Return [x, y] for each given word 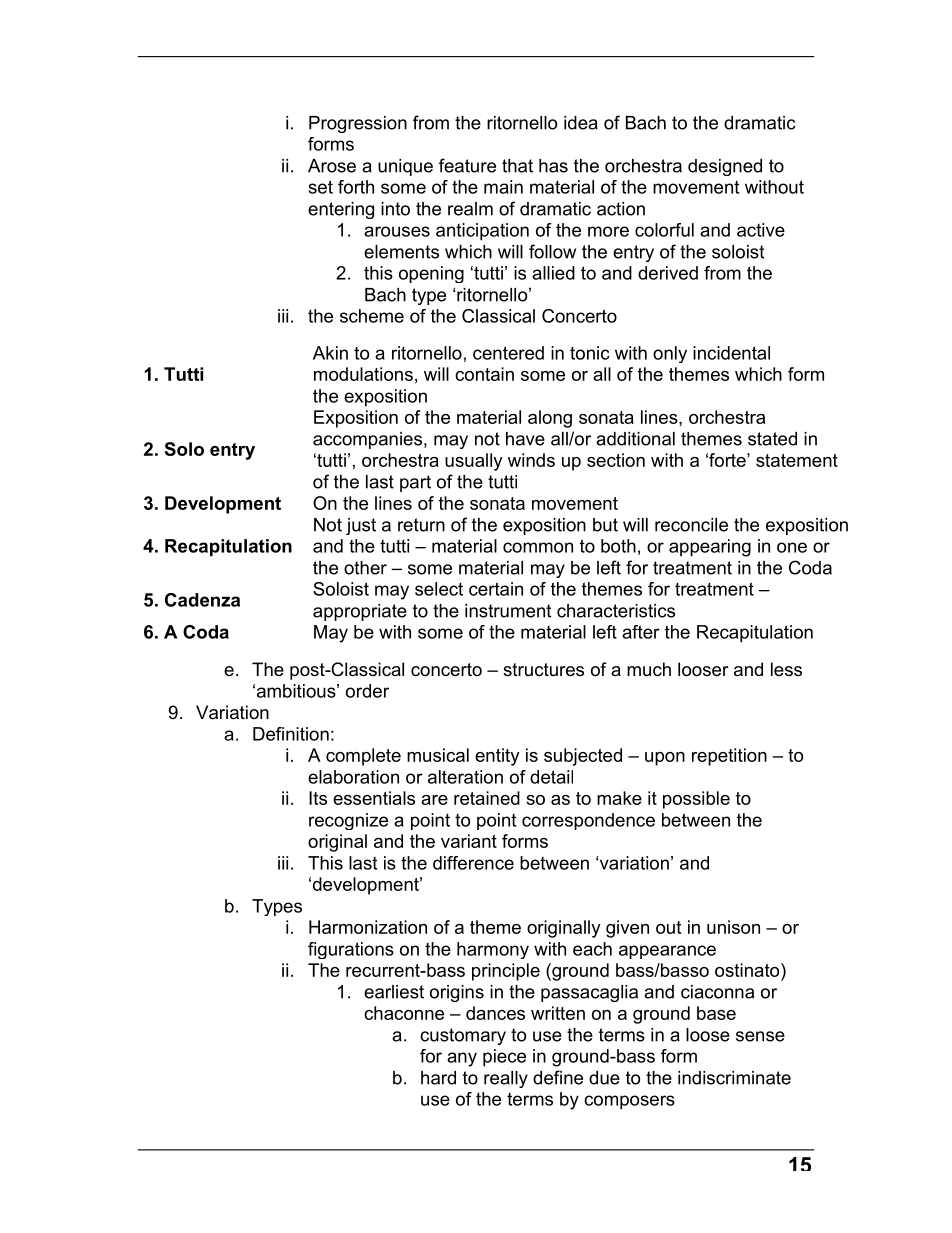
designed [725, 167]
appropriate [360, 612]
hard [438, 1078]
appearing [710, 548]
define [558, 1077]
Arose [332, 166]
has [553, 166]
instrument [508, 611]
